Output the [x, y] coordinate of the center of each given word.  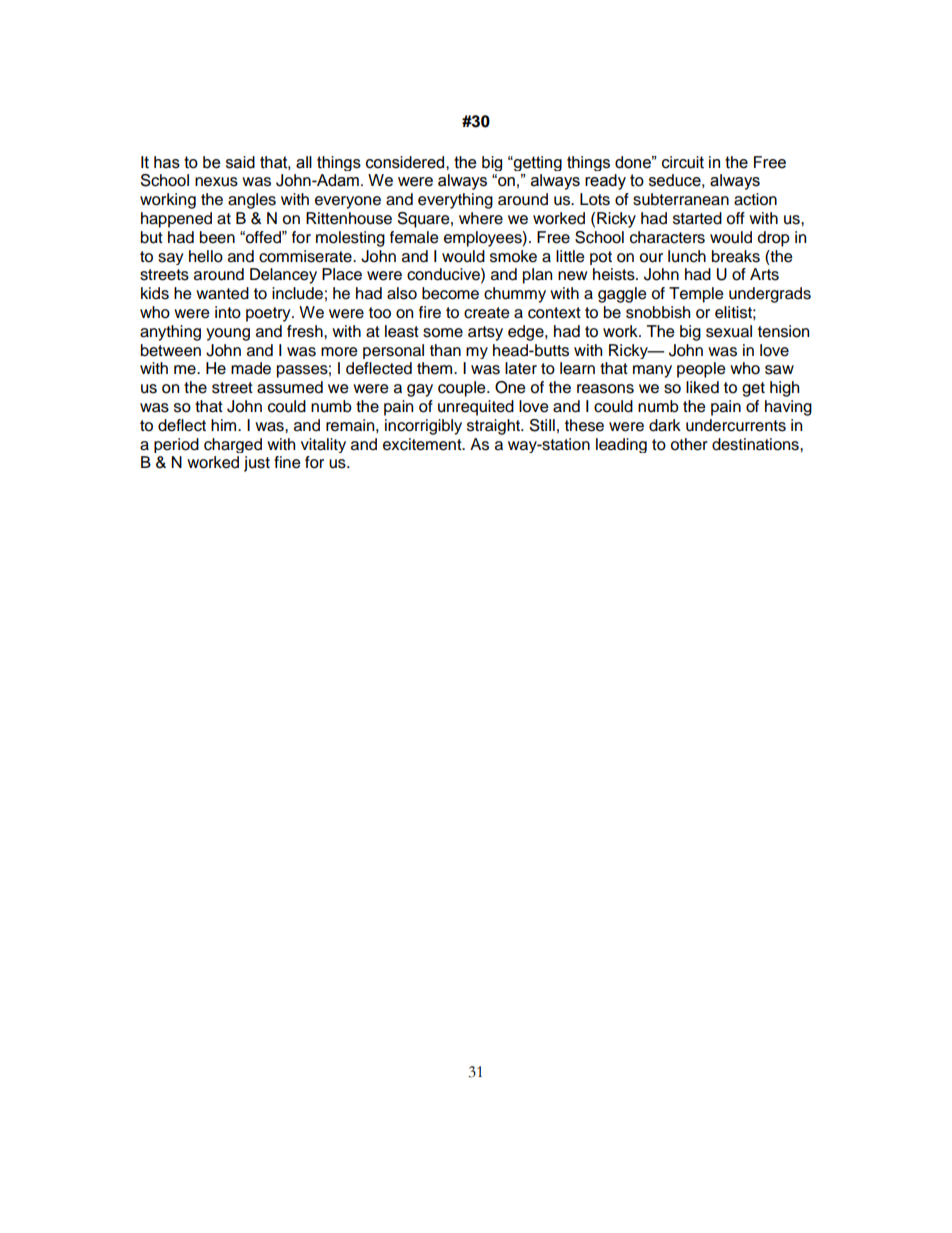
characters [667, 237]
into [228, 312]
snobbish [658, 312]
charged [233, 445]
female [414, 237]
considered [406, 162]
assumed [290, 387]
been [217, 237]
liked [702, 387]
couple [463, 389]
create [487, 313]
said [240, 162]
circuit [683, 162]
